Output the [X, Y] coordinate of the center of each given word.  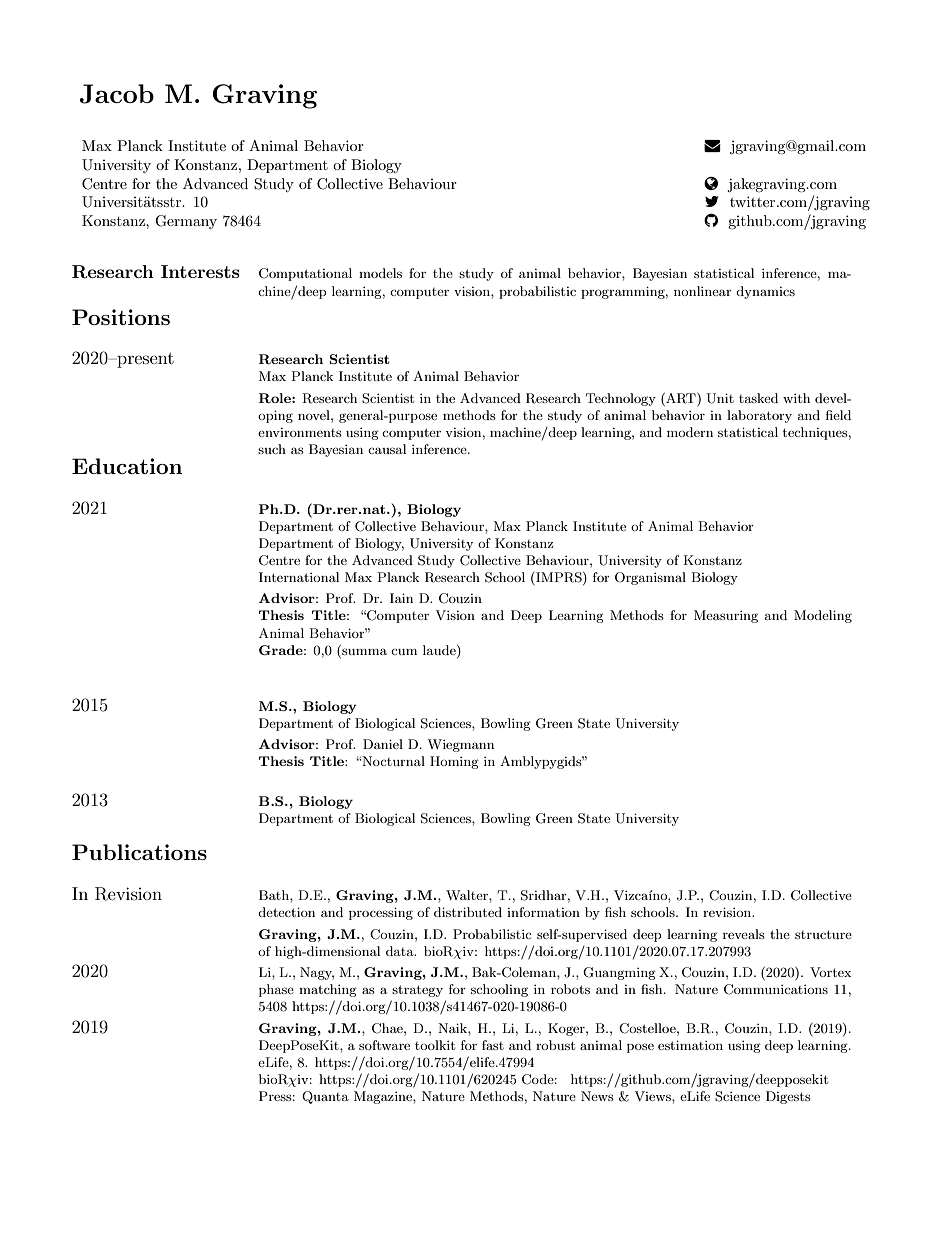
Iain [401, 598]
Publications [139, 852]
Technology [621, 399]
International [299, 577]
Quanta [325, 1097]
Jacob [116, 94]
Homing [454, 762]
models [380, 273]
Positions [121, 317]
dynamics [765, 292]
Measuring [726, 616]
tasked [758, 398]
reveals [744, 934]
